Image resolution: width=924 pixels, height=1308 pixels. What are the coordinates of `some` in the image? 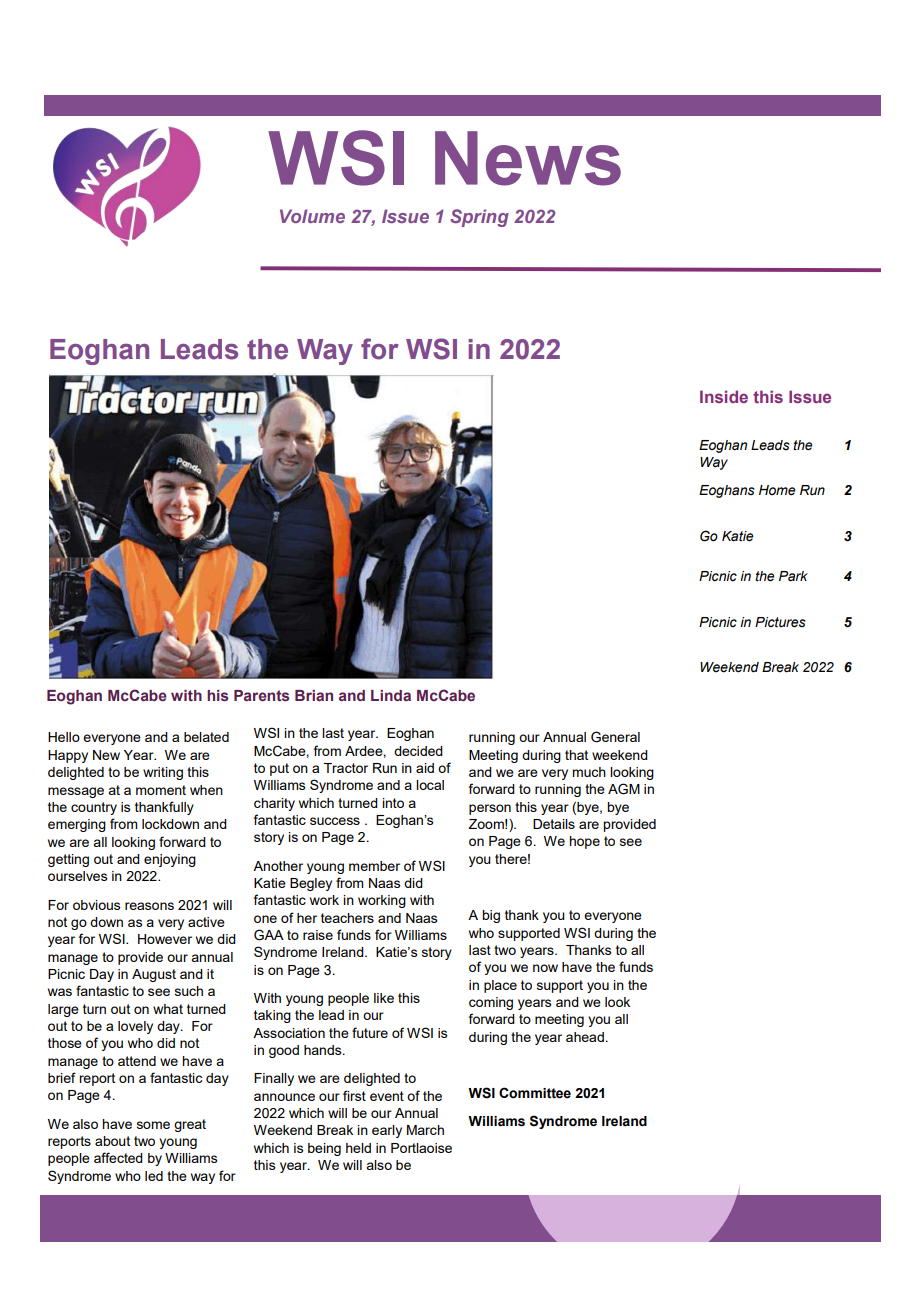 It's located at (153, 1125).
